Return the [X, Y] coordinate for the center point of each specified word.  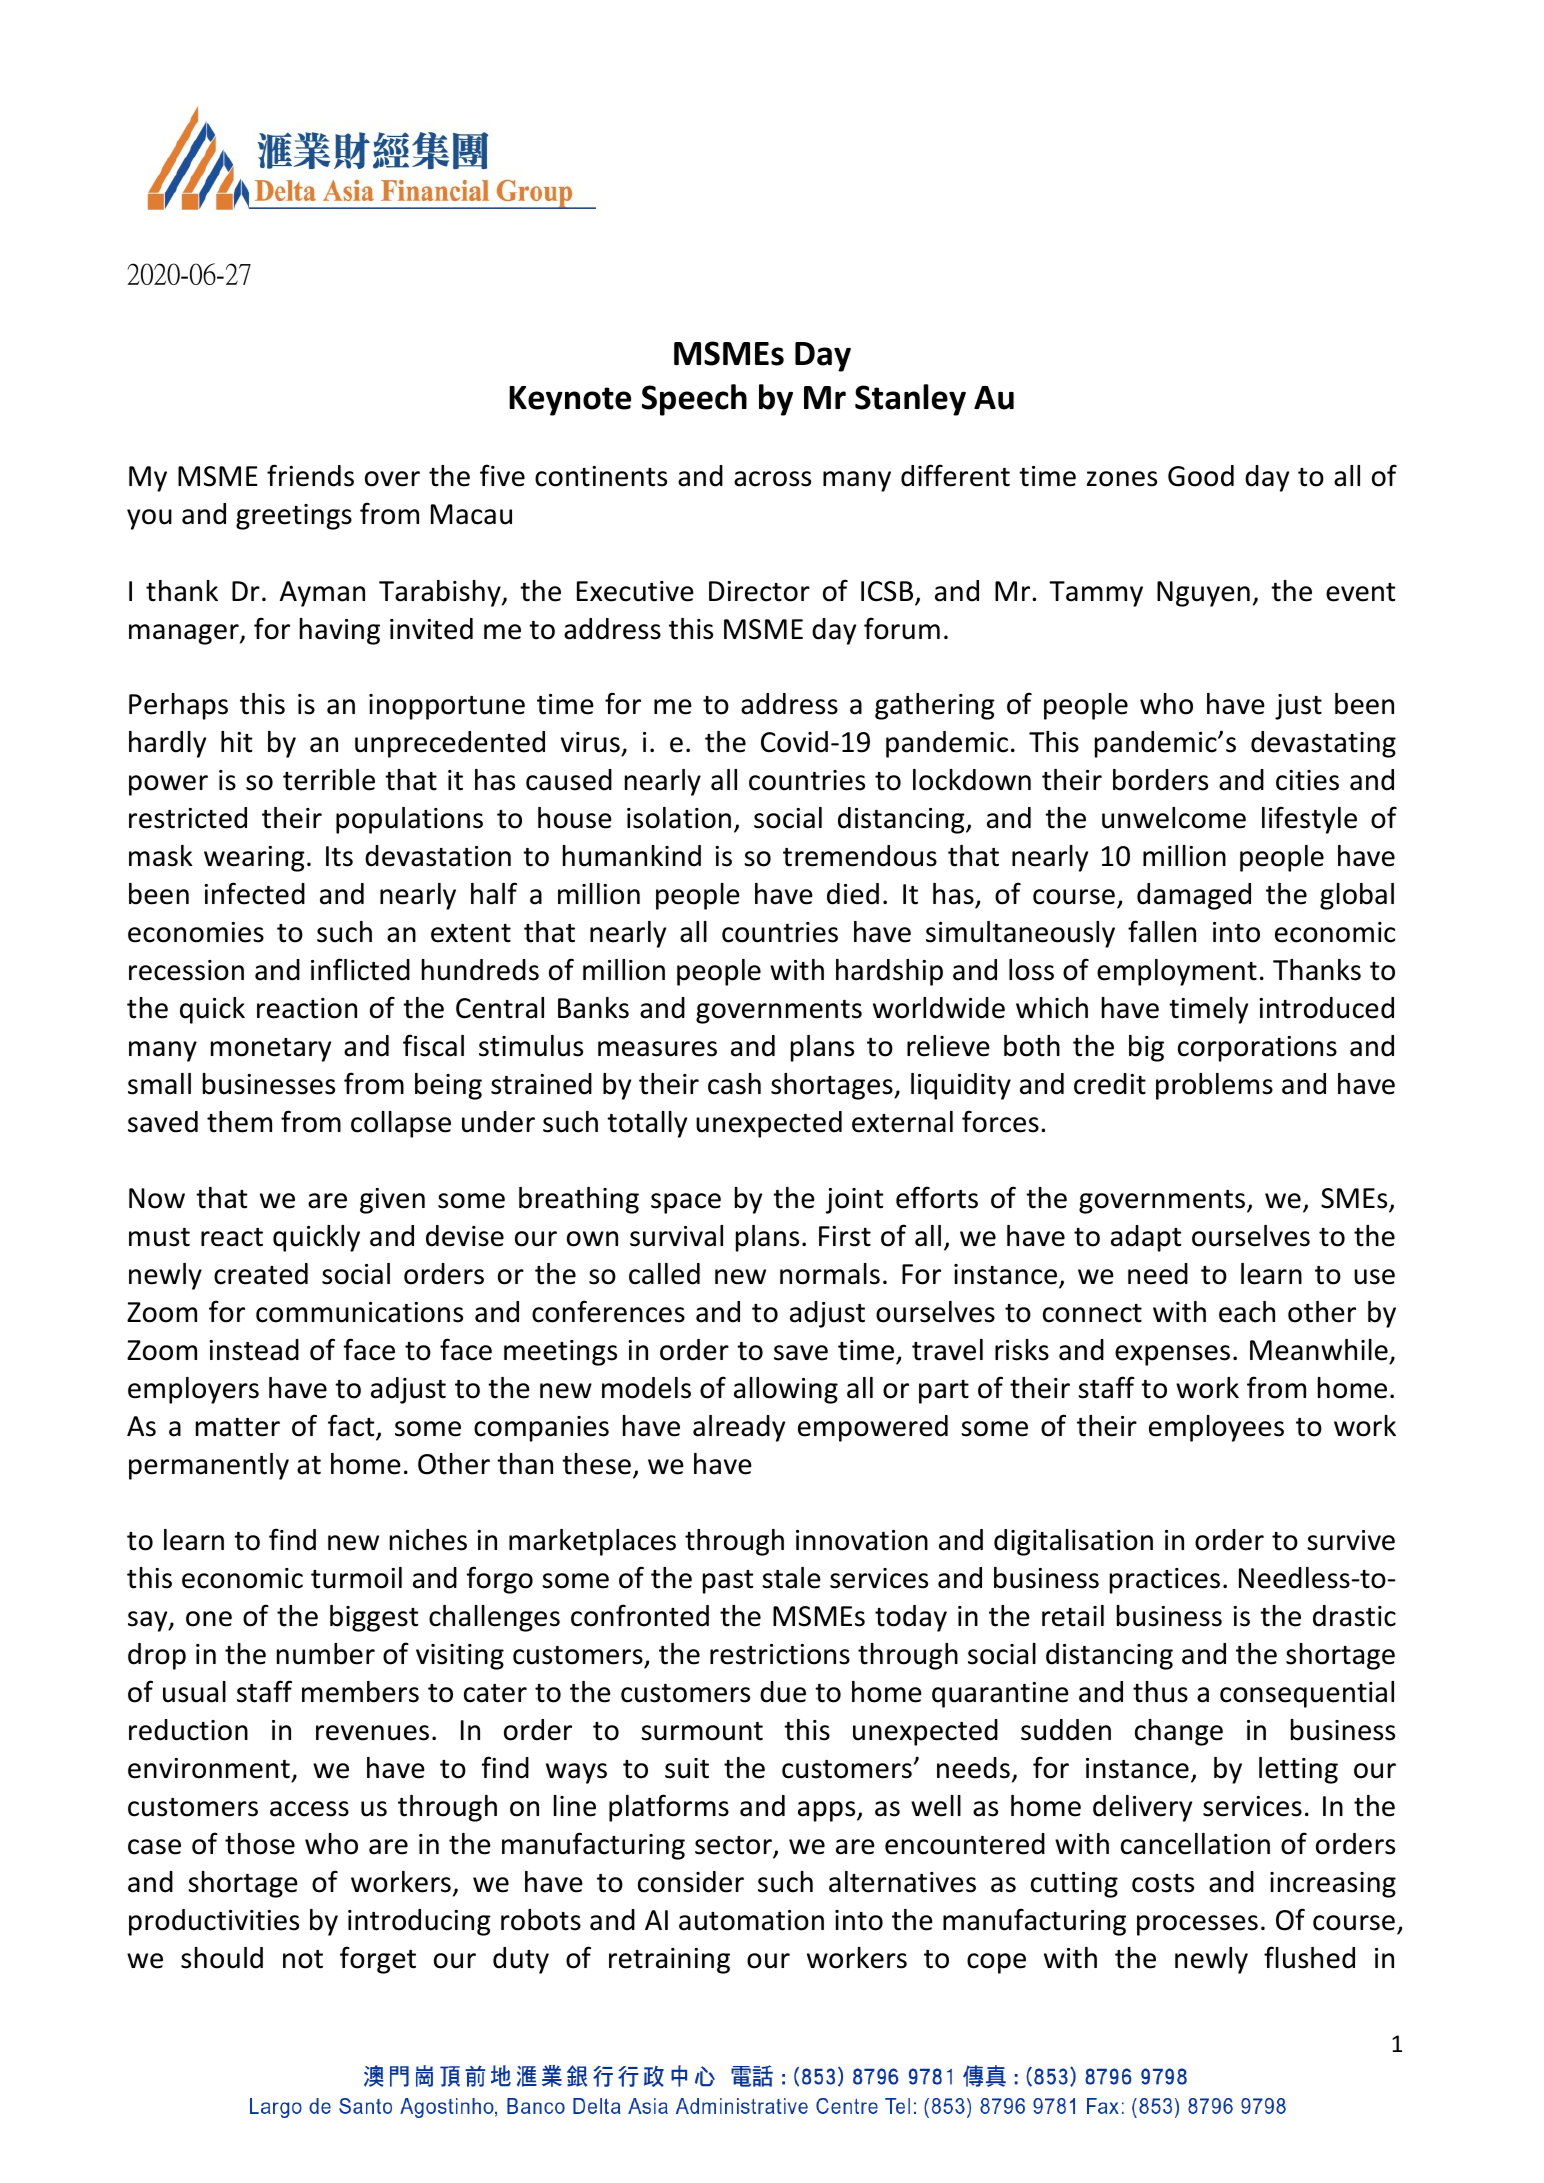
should [222, 1958]
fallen [1162, 931]
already [739, 1428]
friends [310, 475]
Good [1201, 476]
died [853, 894]
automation [751, 1920]
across [772, 479]
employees [1216, 1428]
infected [254, 893]
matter [238, 1427]
